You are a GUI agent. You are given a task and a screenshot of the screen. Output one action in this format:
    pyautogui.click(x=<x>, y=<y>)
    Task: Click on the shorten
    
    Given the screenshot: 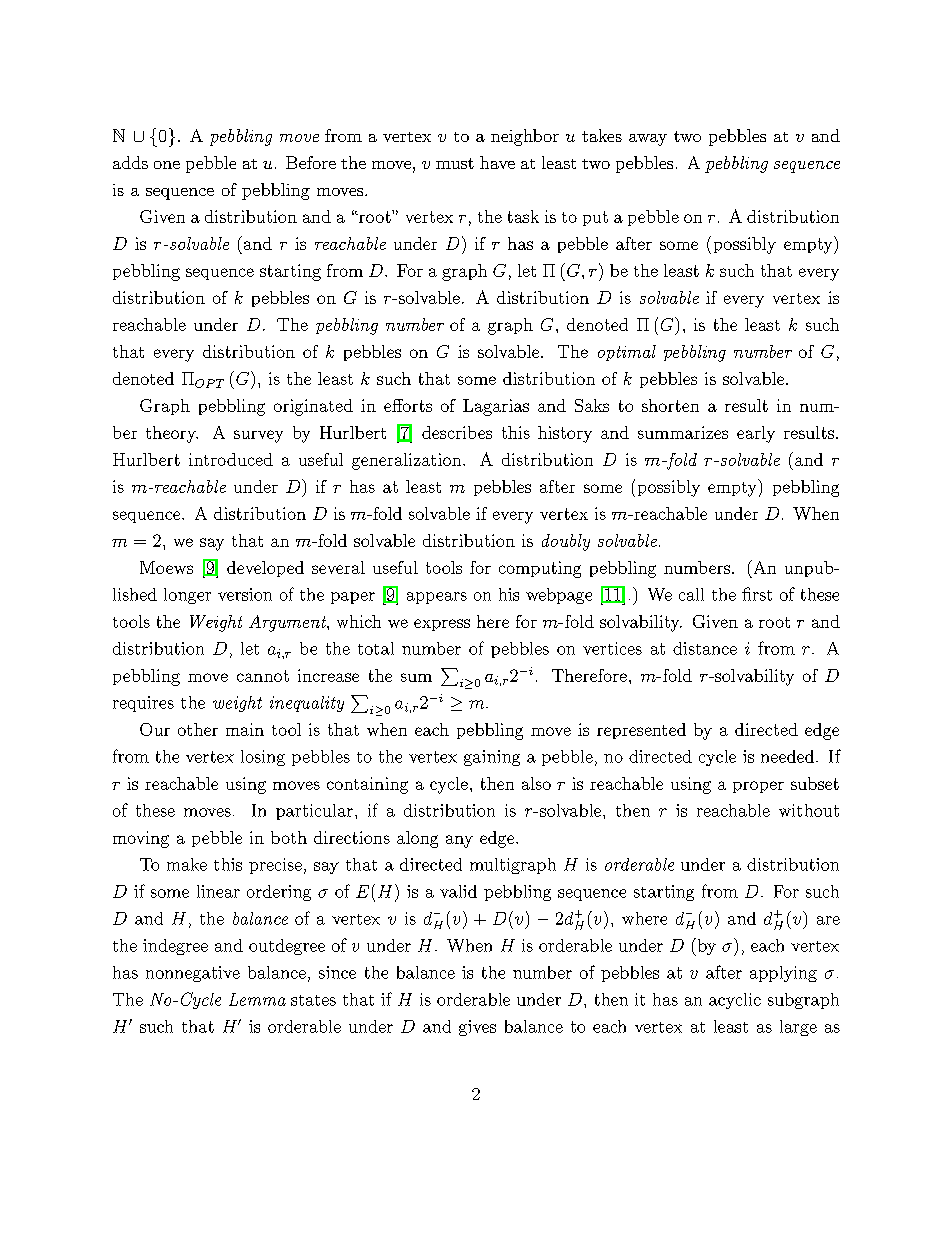 What is the action you would take?
    pyautogui.click(x=670, y=405)
